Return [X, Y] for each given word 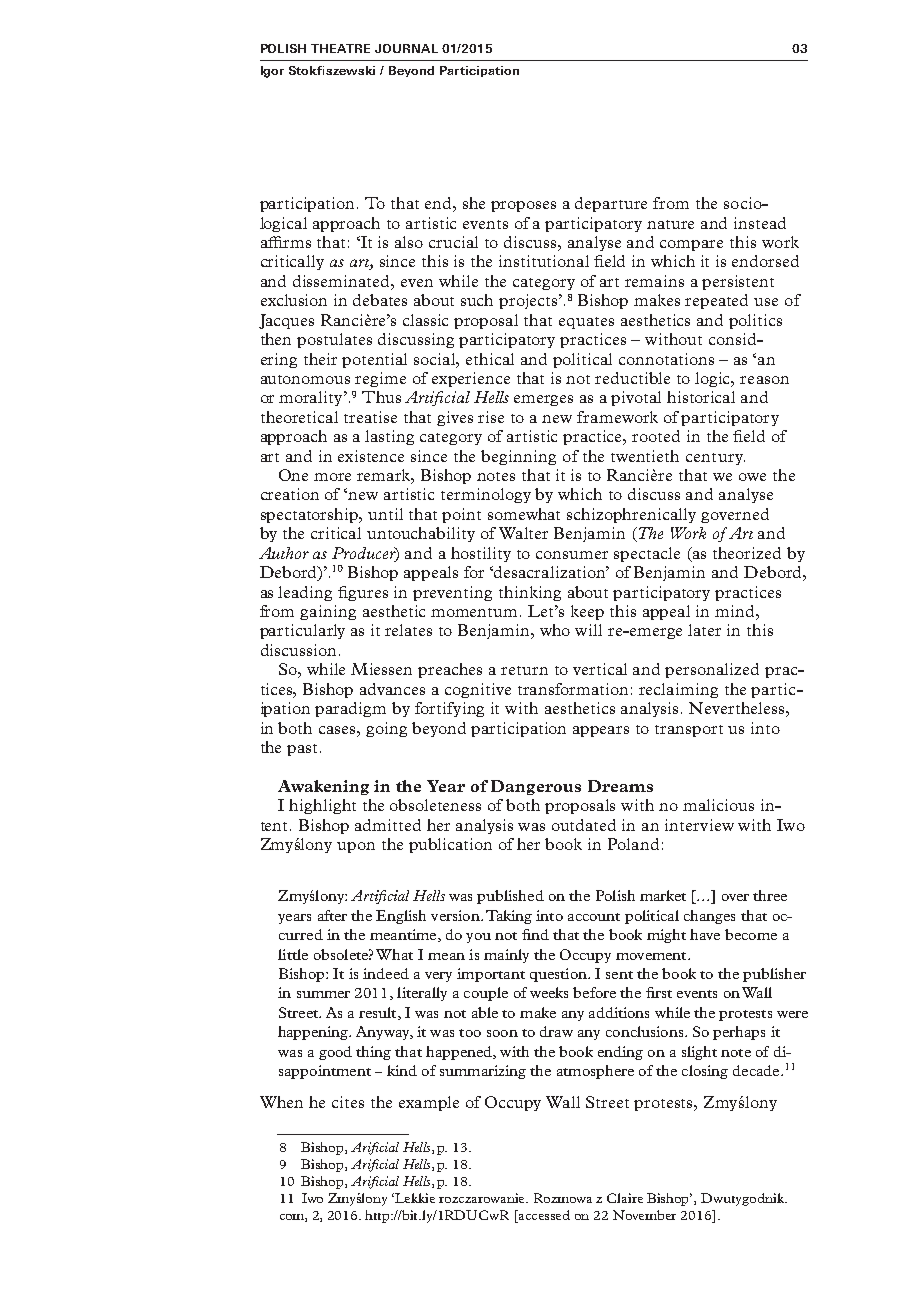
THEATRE [340, 48]
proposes [523, 206]
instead [760, 223]
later [704, 630]
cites [348, 1102]
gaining [328, 612]
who [555, 630]
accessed [543, 1216]
